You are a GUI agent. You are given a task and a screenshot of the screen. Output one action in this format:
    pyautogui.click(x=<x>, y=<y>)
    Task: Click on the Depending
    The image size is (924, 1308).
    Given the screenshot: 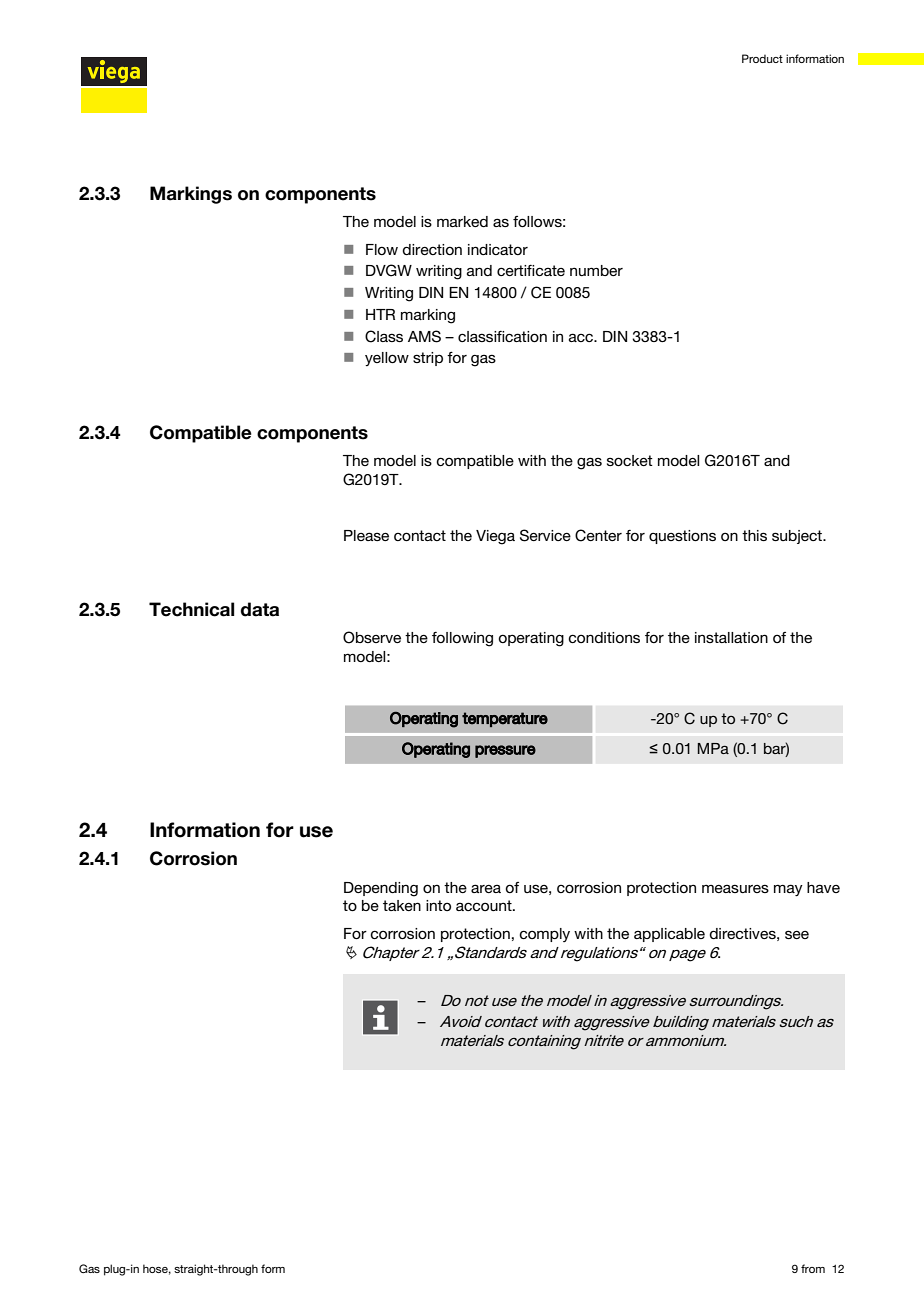 What is the action you would take?
    pyautogui.click(x=381, y=889)
